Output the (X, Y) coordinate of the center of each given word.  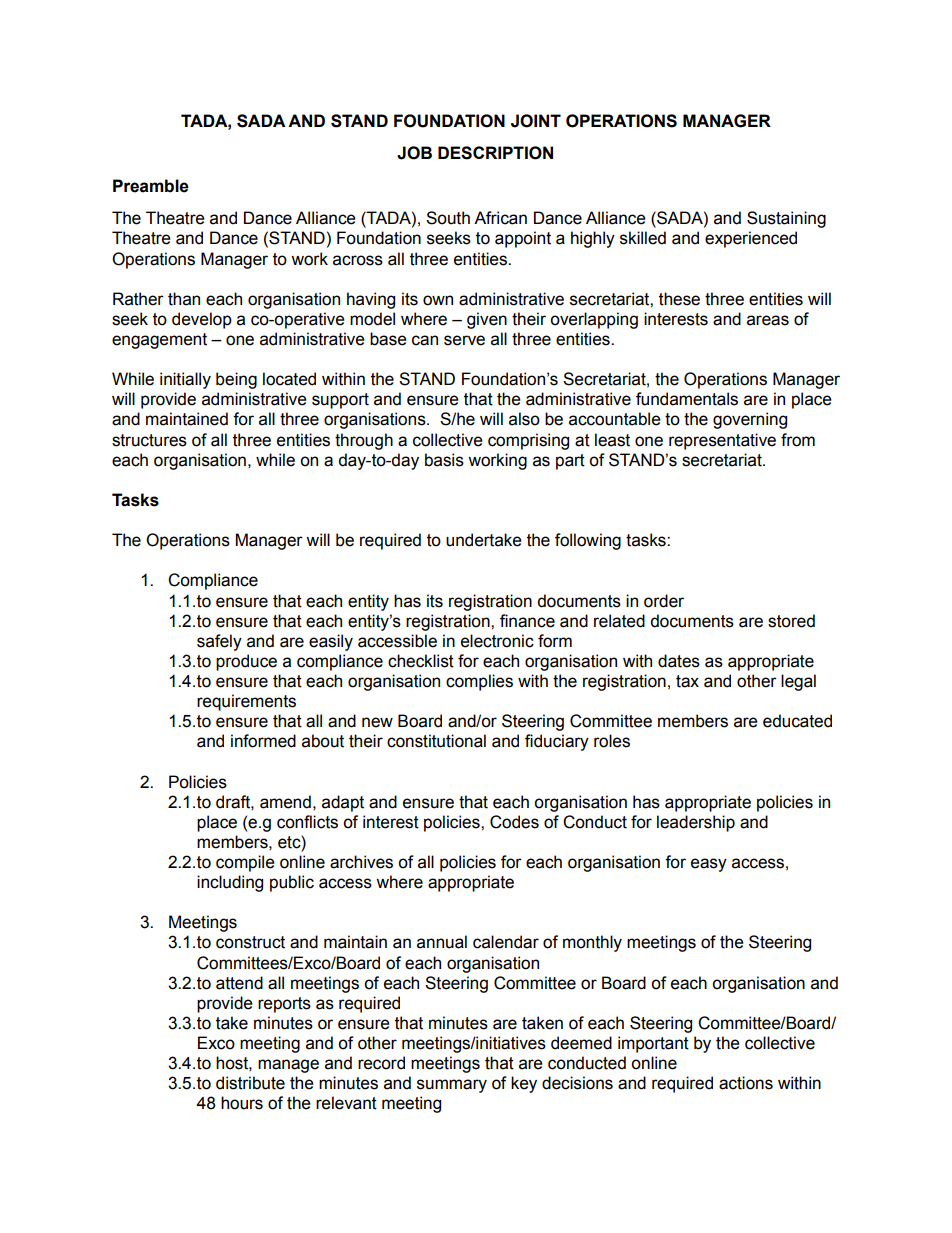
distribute (250, 1083)
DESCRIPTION (495, 153)
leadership (696, 823)
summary (452, 1086)
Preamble (151, 186)
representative (722, 441)
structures (149, 440)
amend (285, 802)
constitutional (436, 741)
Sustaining (786, 219)
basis (444, 460)
